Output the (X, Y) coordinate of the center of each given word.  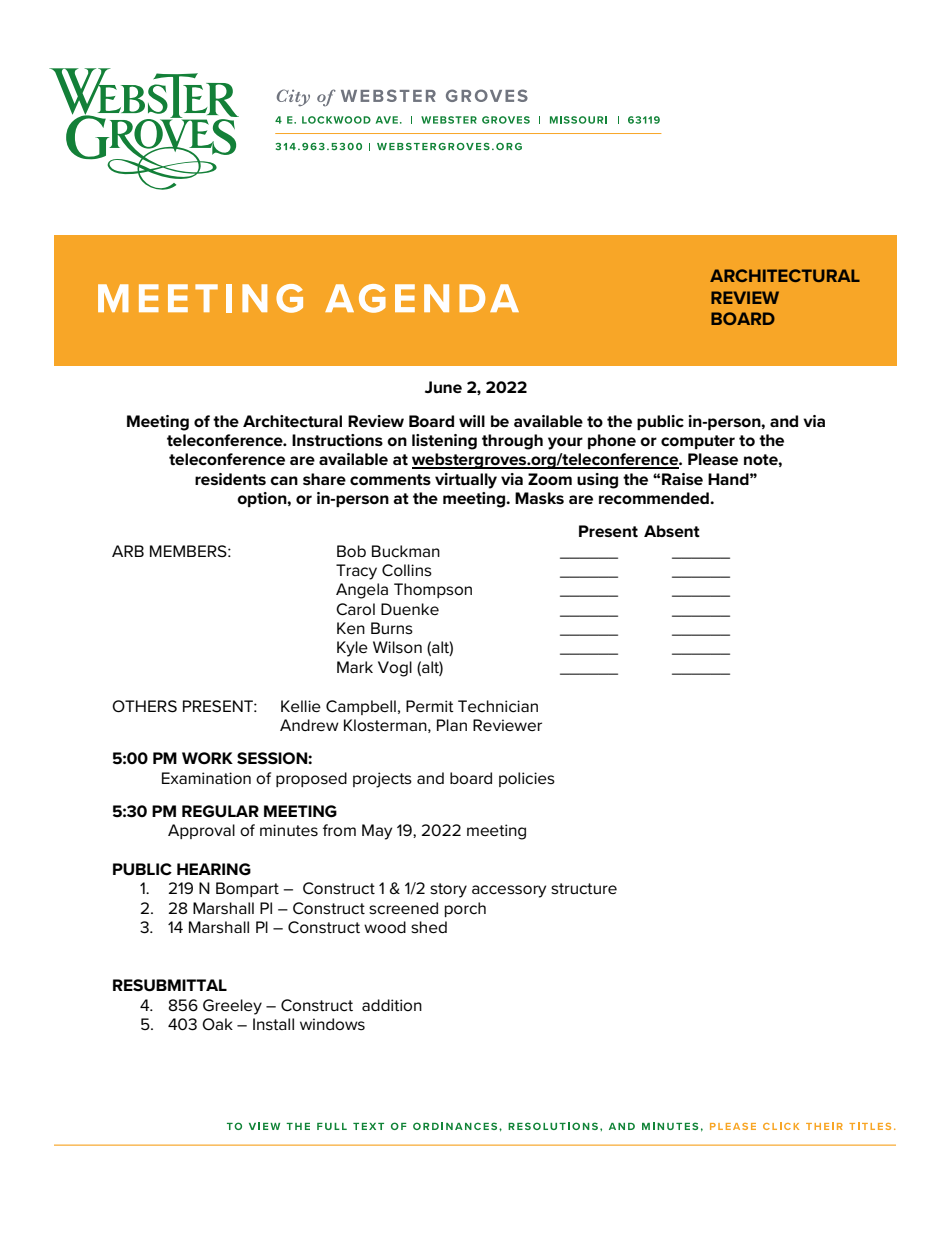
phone (612, 441)
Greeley (232, 1007)
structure (584, 888)
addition (392, 1005)
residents (230, 479)
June (443, 387)
